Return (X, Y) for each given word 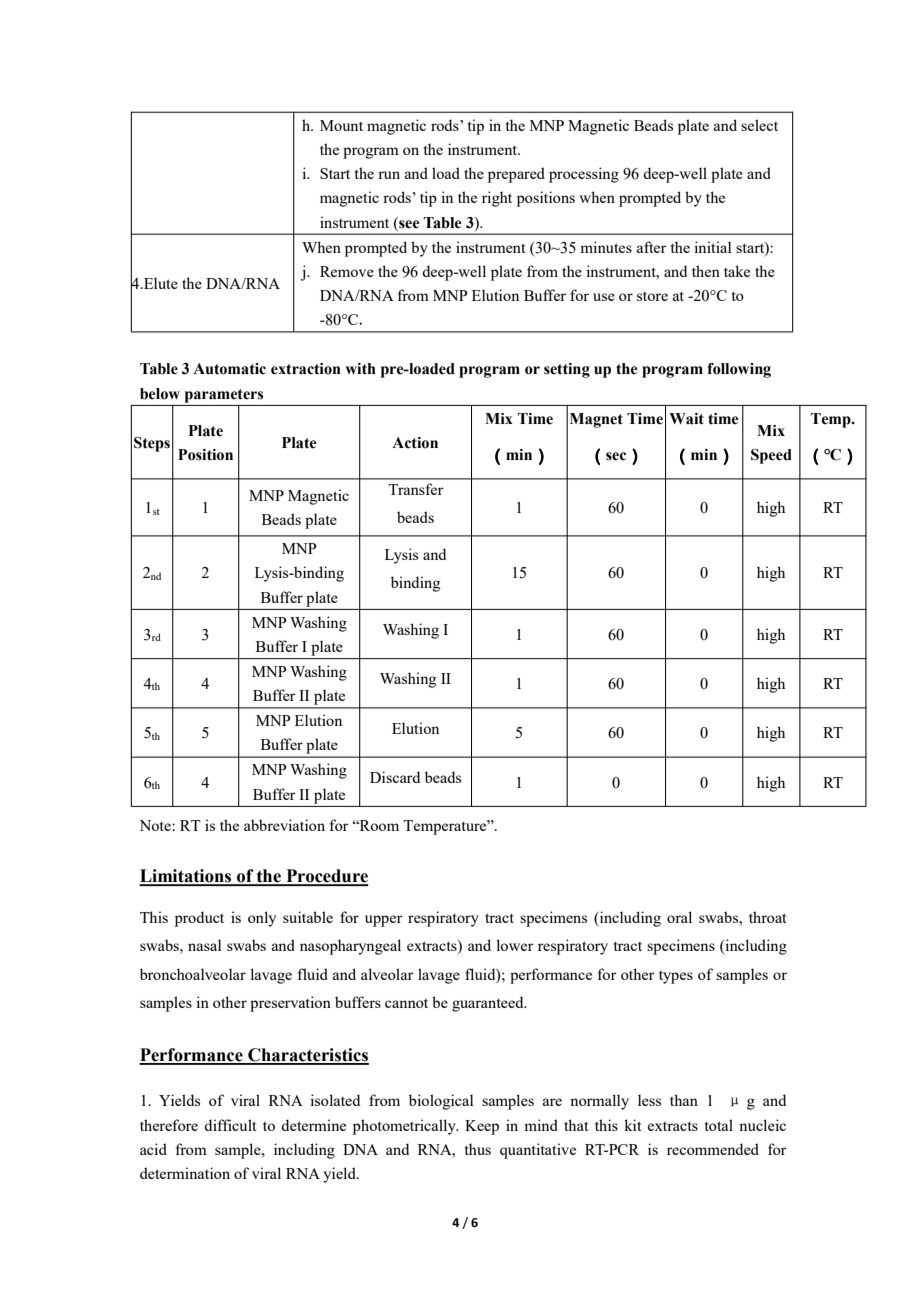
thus (478, 1149)
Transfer (416, 489)
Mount (341, 125)
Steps (152, 444)
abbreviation (284, 825)
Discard (395, 777)
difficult (230, 1125)
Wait (686, 419)
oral (679, 917)
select (759, 125)
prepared (516, 175)
